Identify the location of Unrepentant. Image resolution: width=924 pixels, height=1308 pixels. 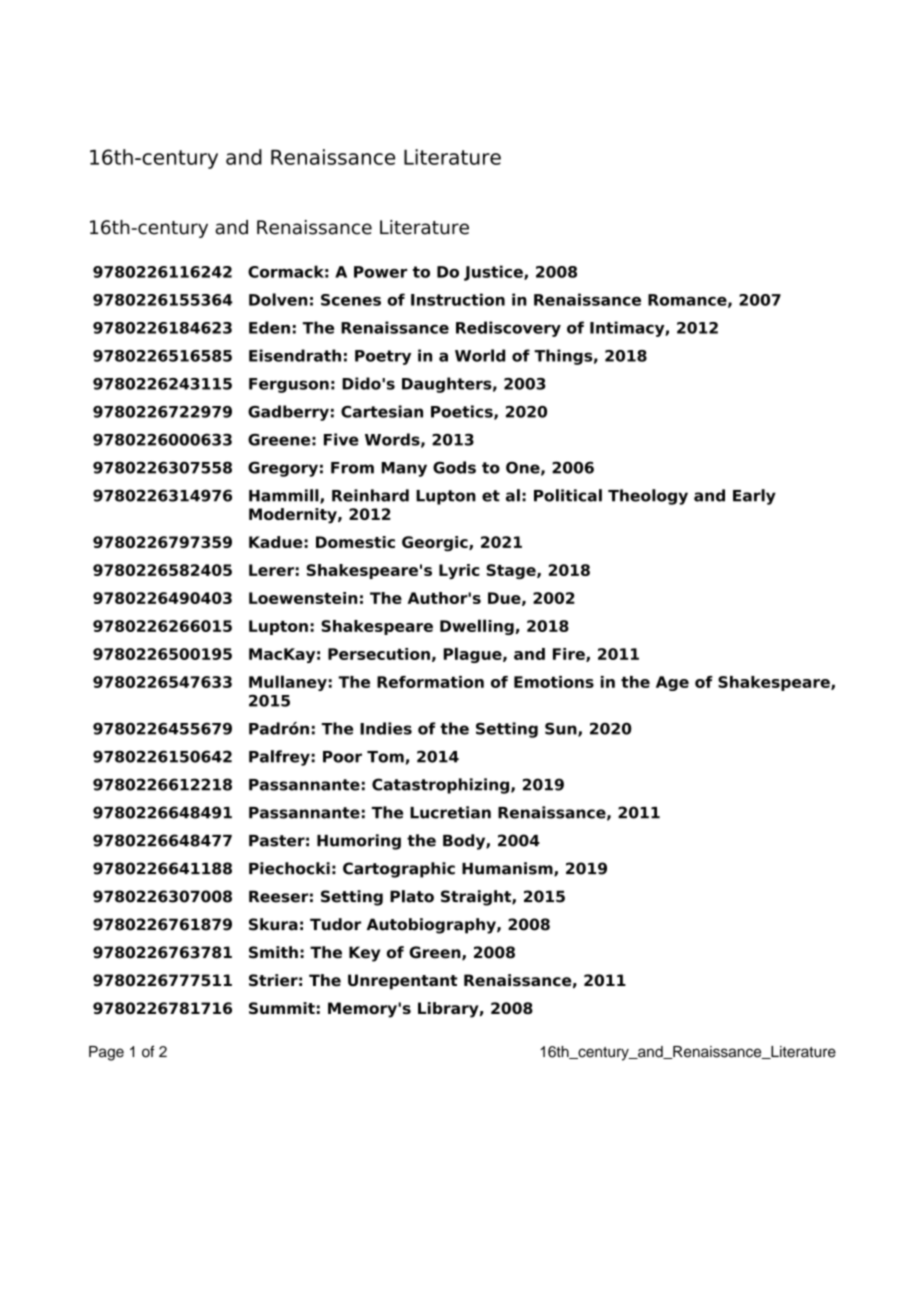
(403, 982).
